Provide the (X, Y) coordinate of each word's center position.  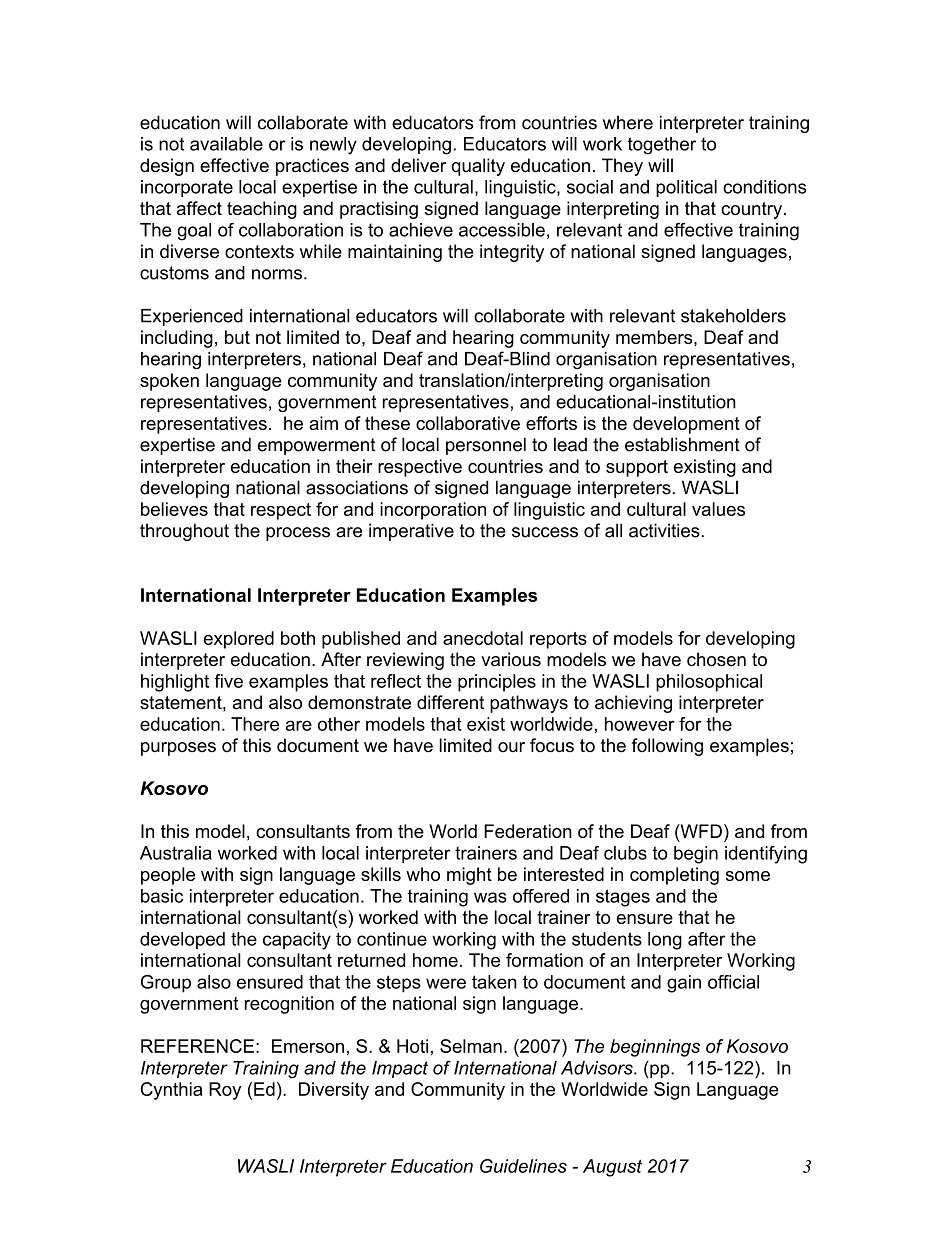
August (612, 1168)
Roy (225, 1091)
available (226, 144)
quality (478, 167)
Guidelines (523, 1166)
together (662, 146)
